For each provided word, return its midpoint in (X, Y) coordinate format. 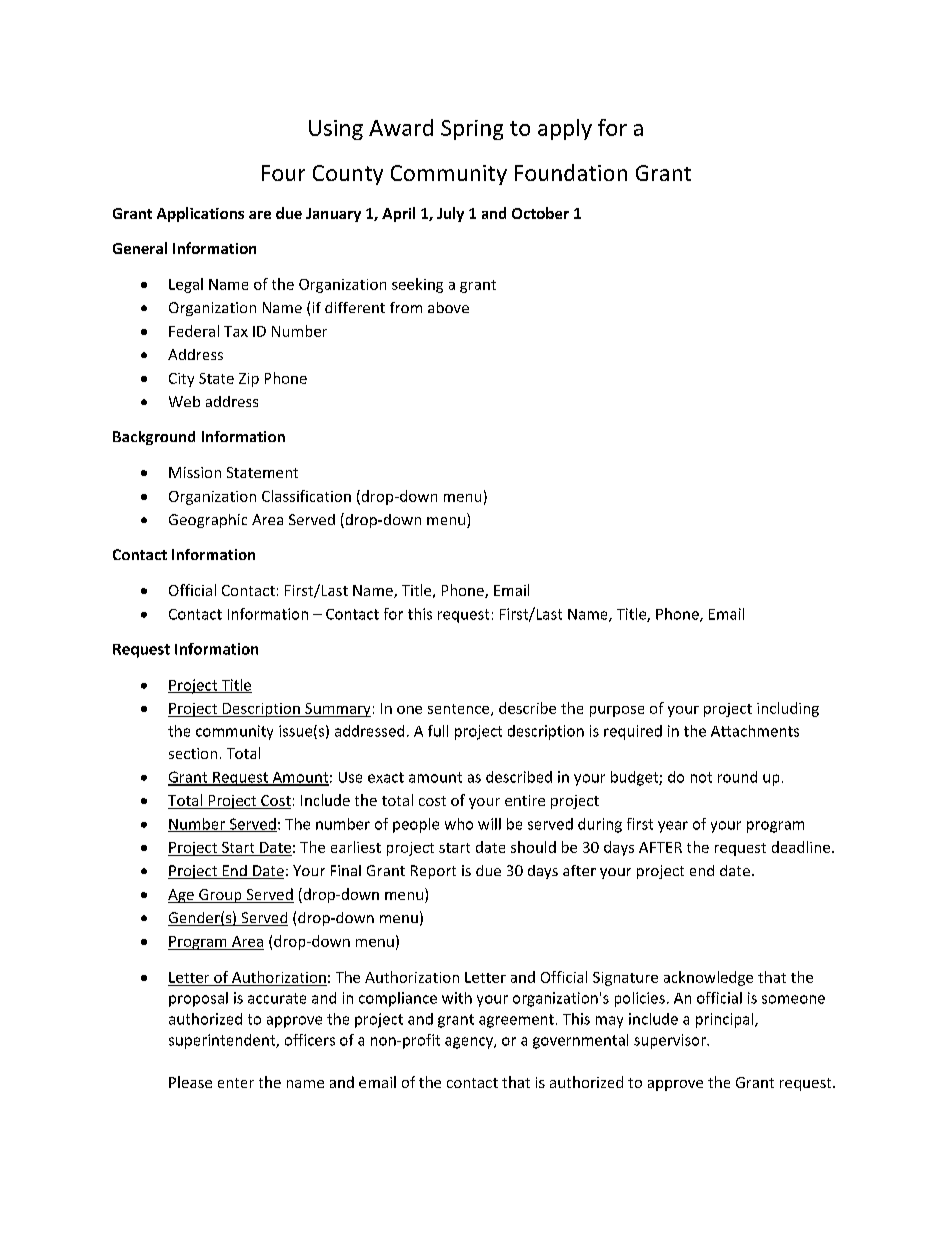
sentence (460, 710)
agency (470, 1043)
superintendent (223, 1041)
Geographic (208, 521)
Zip (249, 380)
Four (283, 173)
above (448, 307)
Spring (472, 130)
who (459, 824)
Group (220, 896)
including (788, 709)
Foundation (571, 172)
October (540, 213)
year (673, 827)
